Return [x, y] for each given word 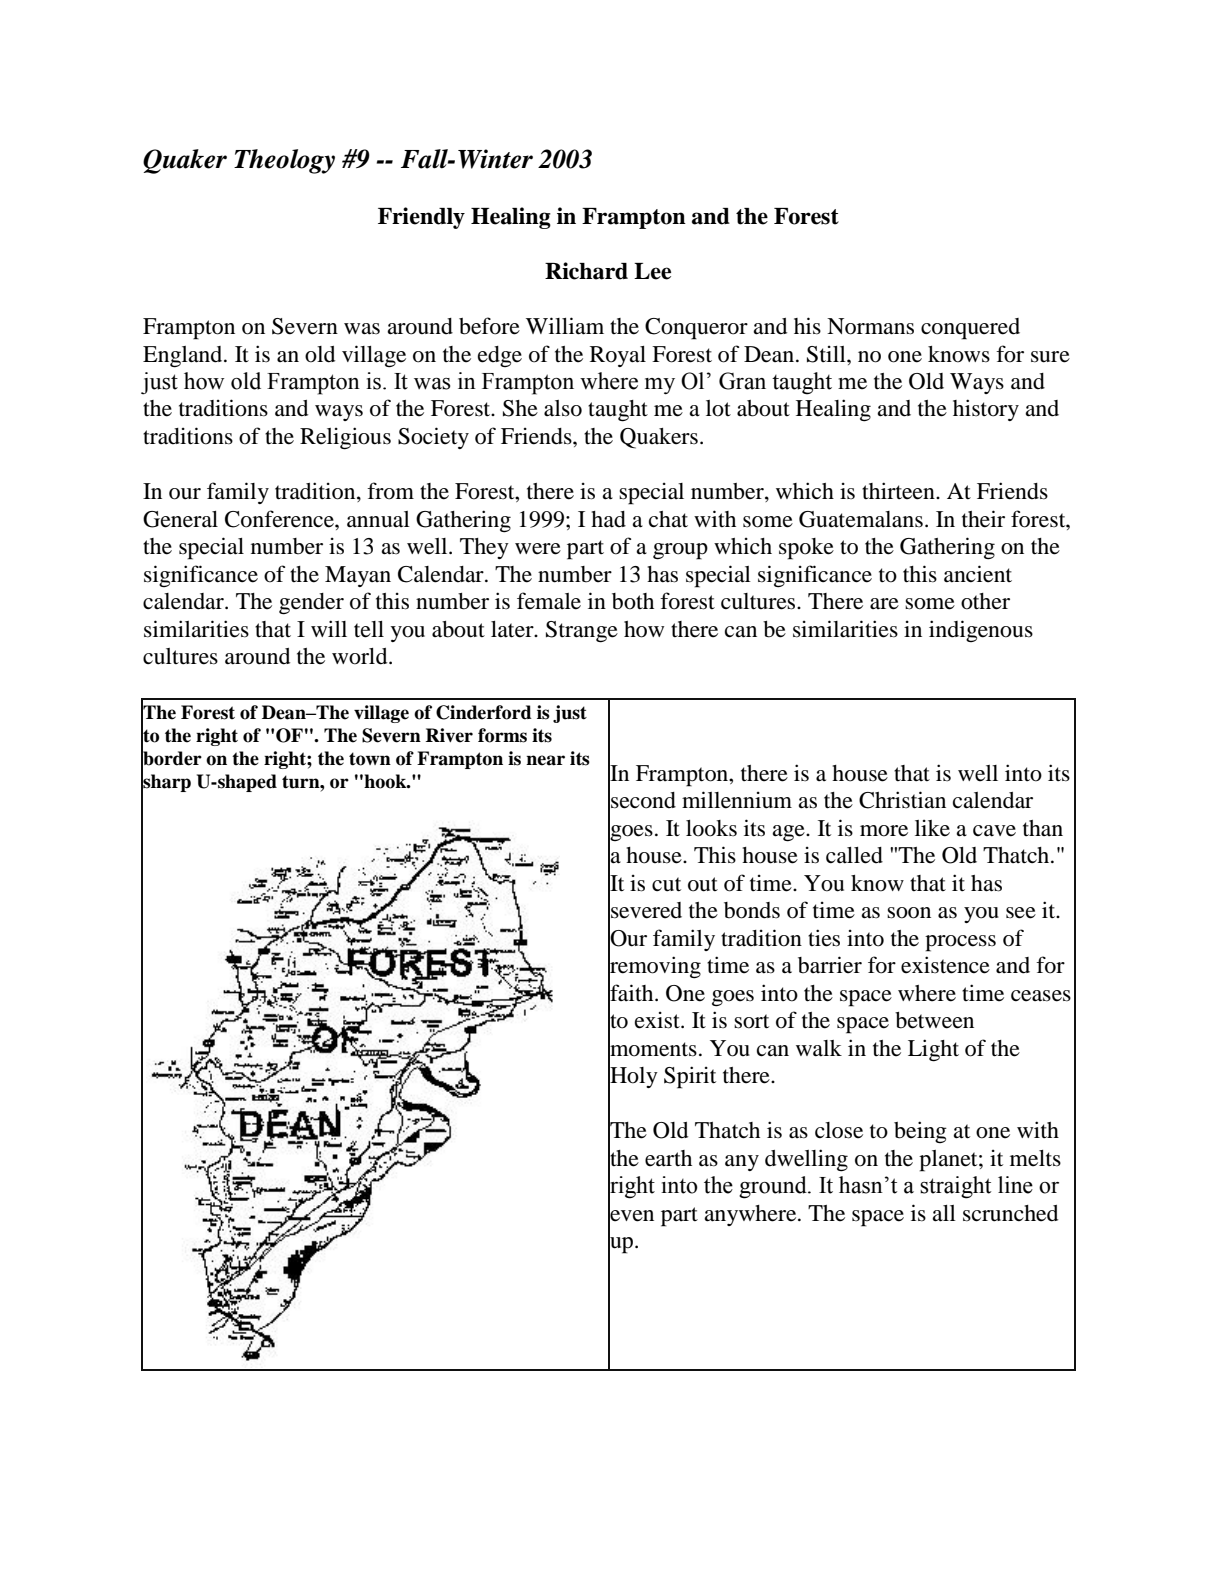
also [563, 408]
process [960, 943]
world [361, 656]
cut [666, 884]
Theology [284, 161]
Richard [586, 271]
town [370, 759]
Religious [345, 438]
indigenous [981, 631]
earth [668, 1158]
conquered [970, 329]
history [986, 410]
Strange [582, 632]
